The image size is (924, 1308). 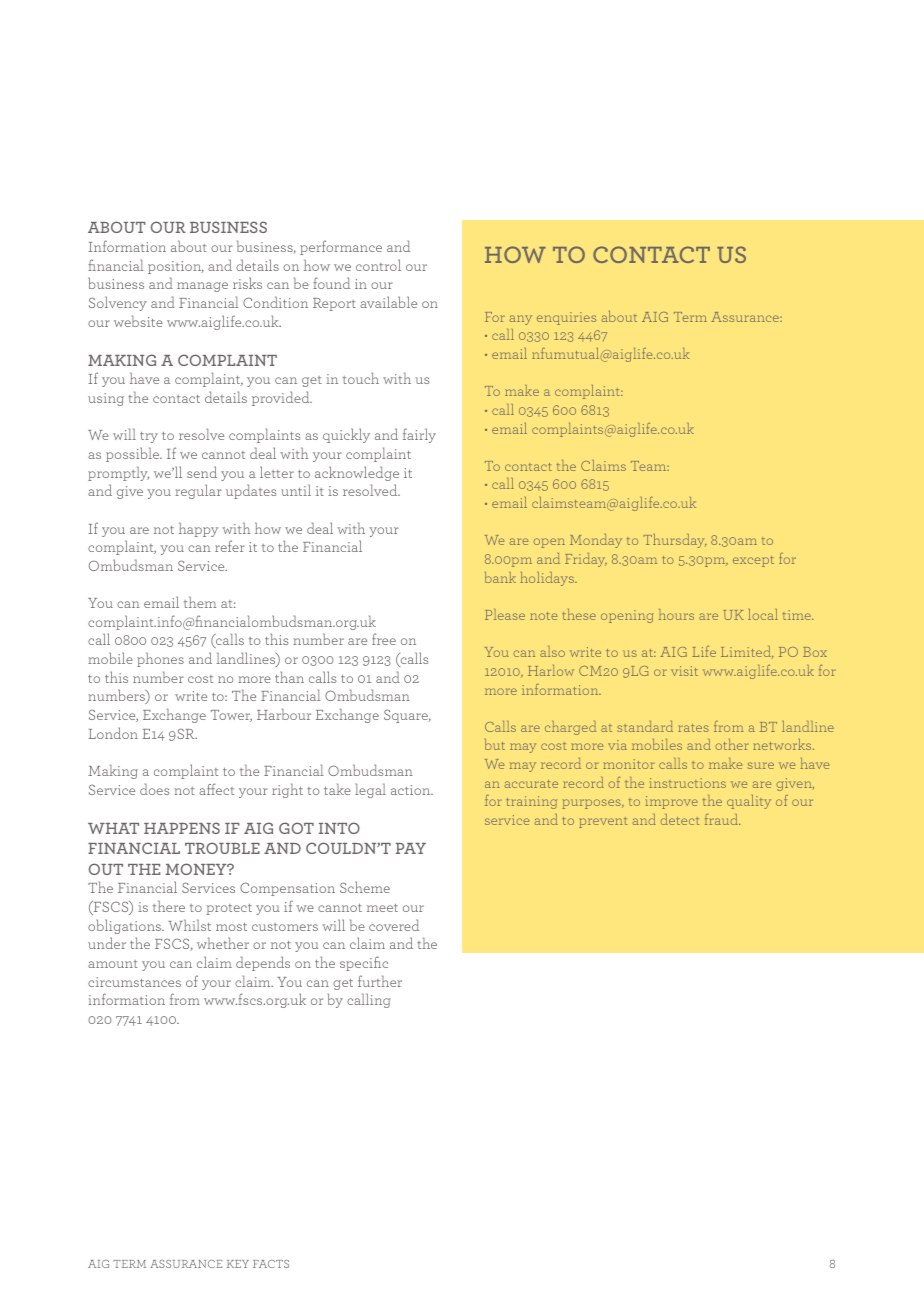 What do you see at coordinates (566, 318) in the page?
I see `enquiries` at bounding box center [566, 318].
